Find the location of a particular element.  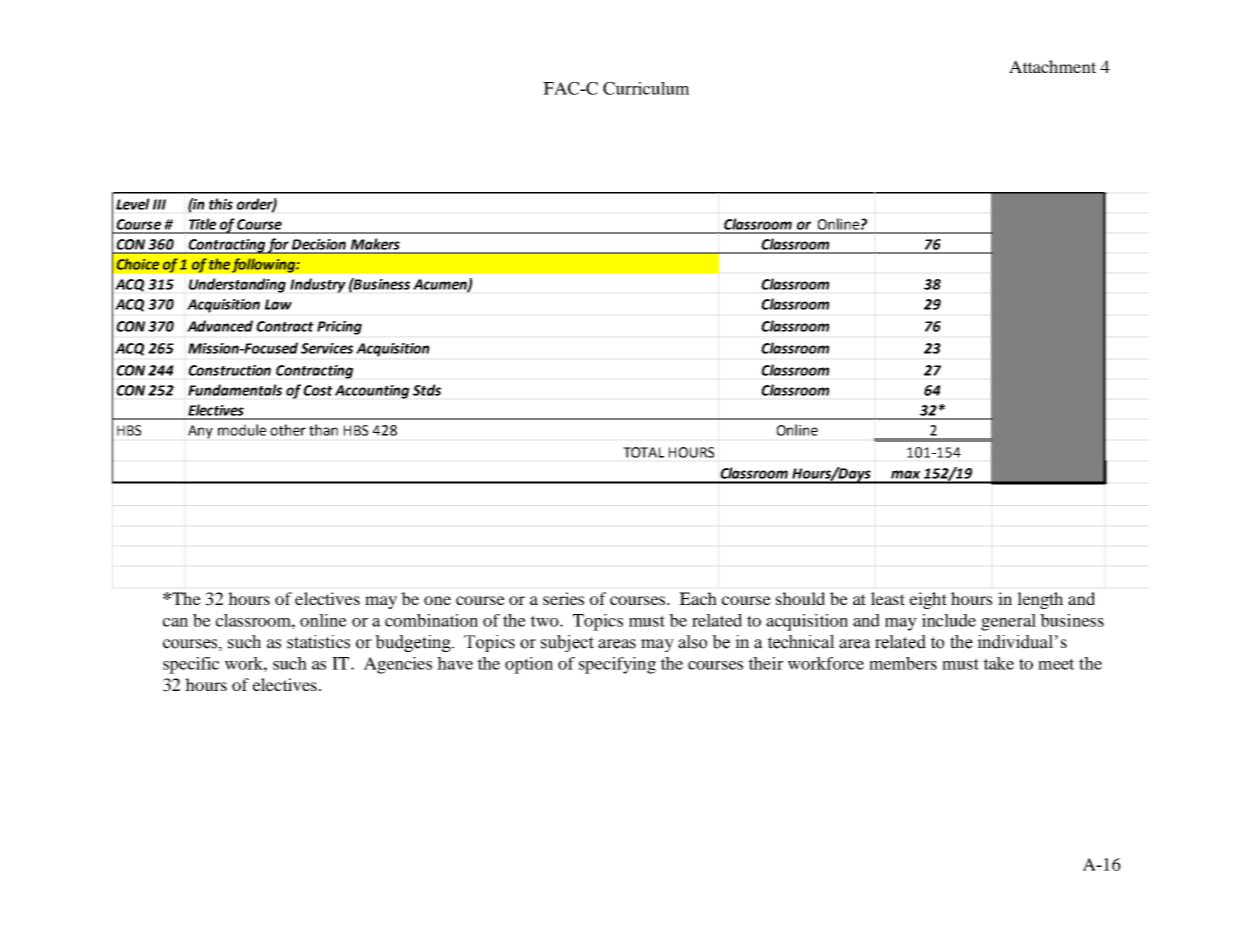

series is located at coordinates (563, 598).
